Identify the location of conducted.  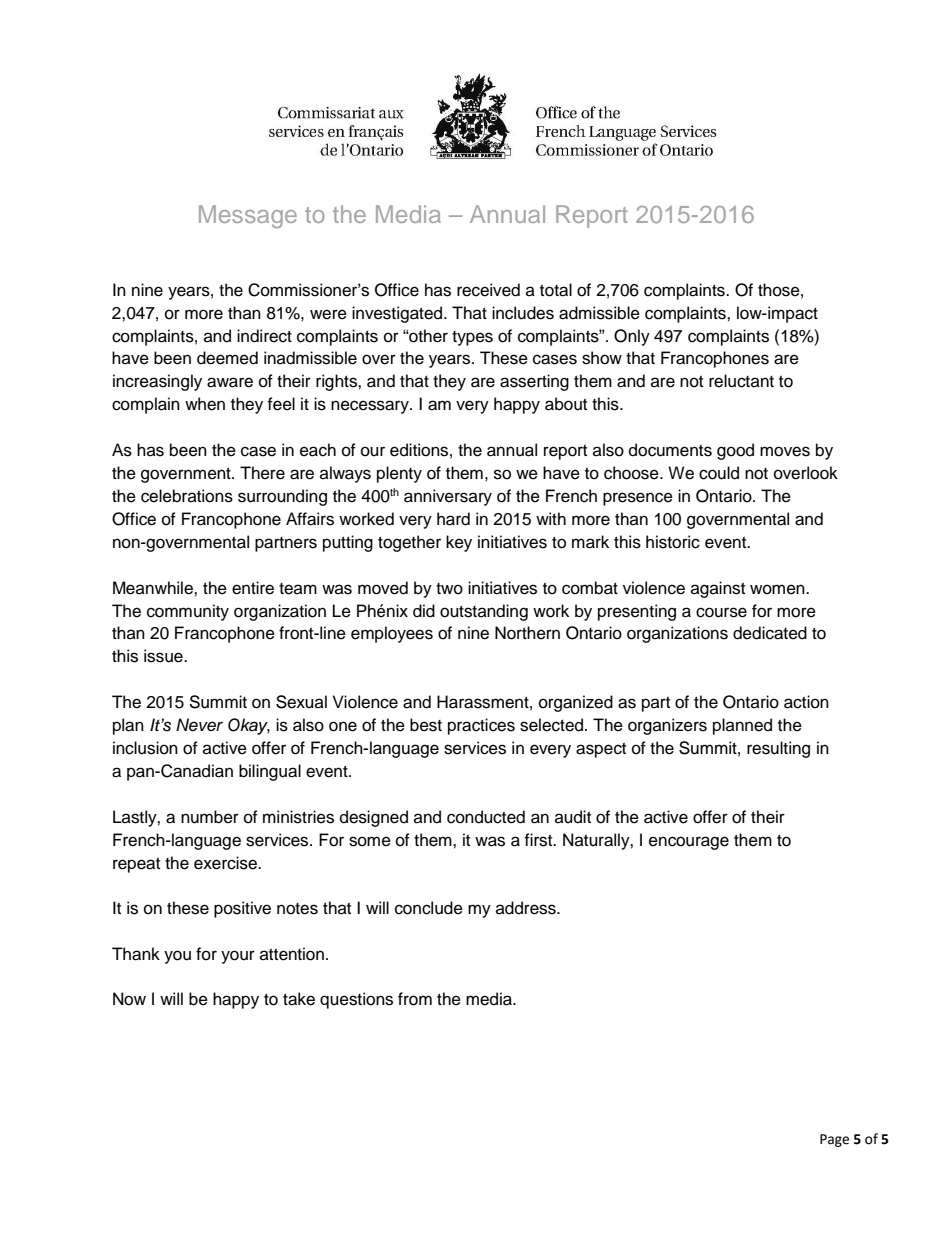
(486, 817).
